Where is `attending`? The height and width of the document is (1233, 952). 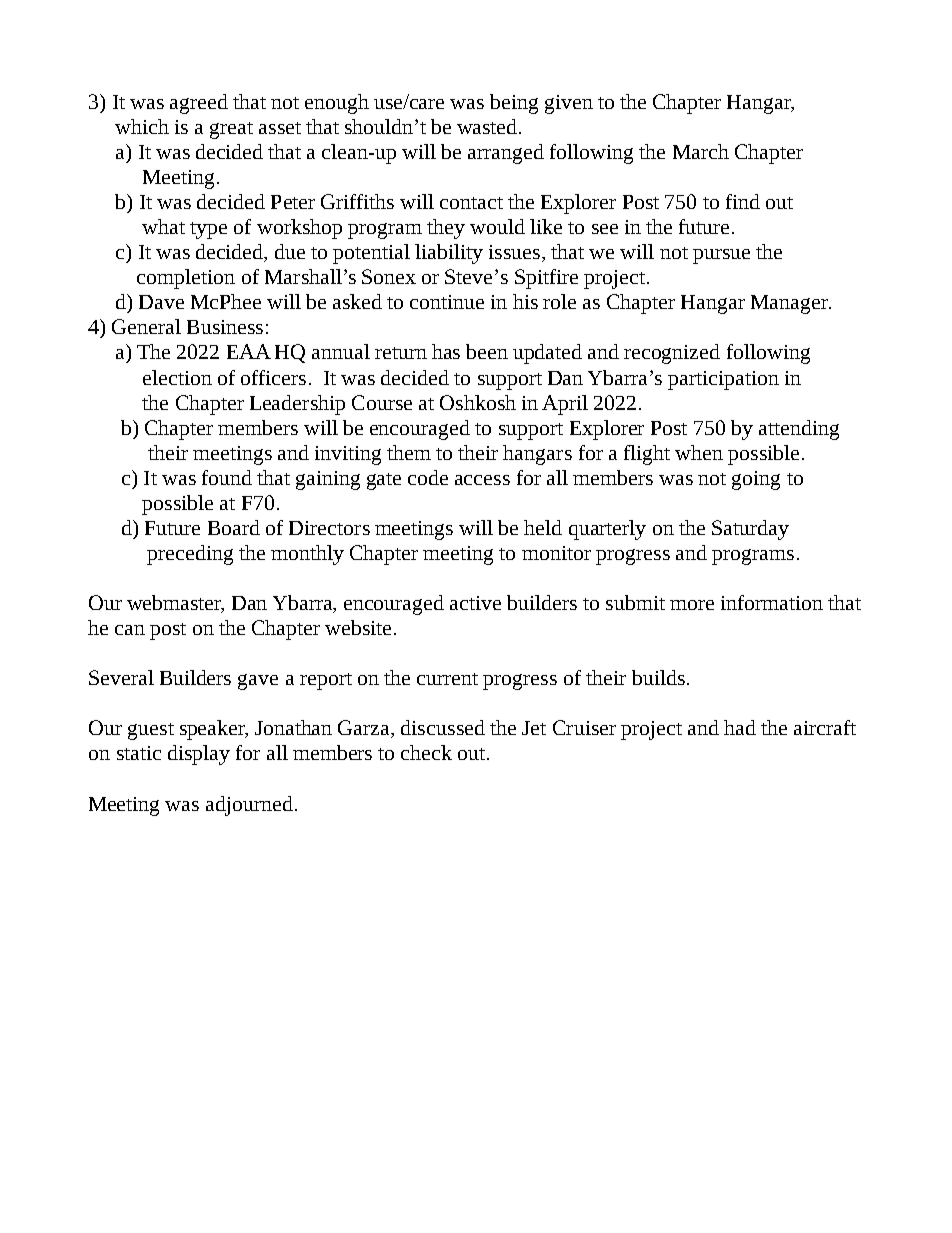
attending is located at coordinates (799, 430).
